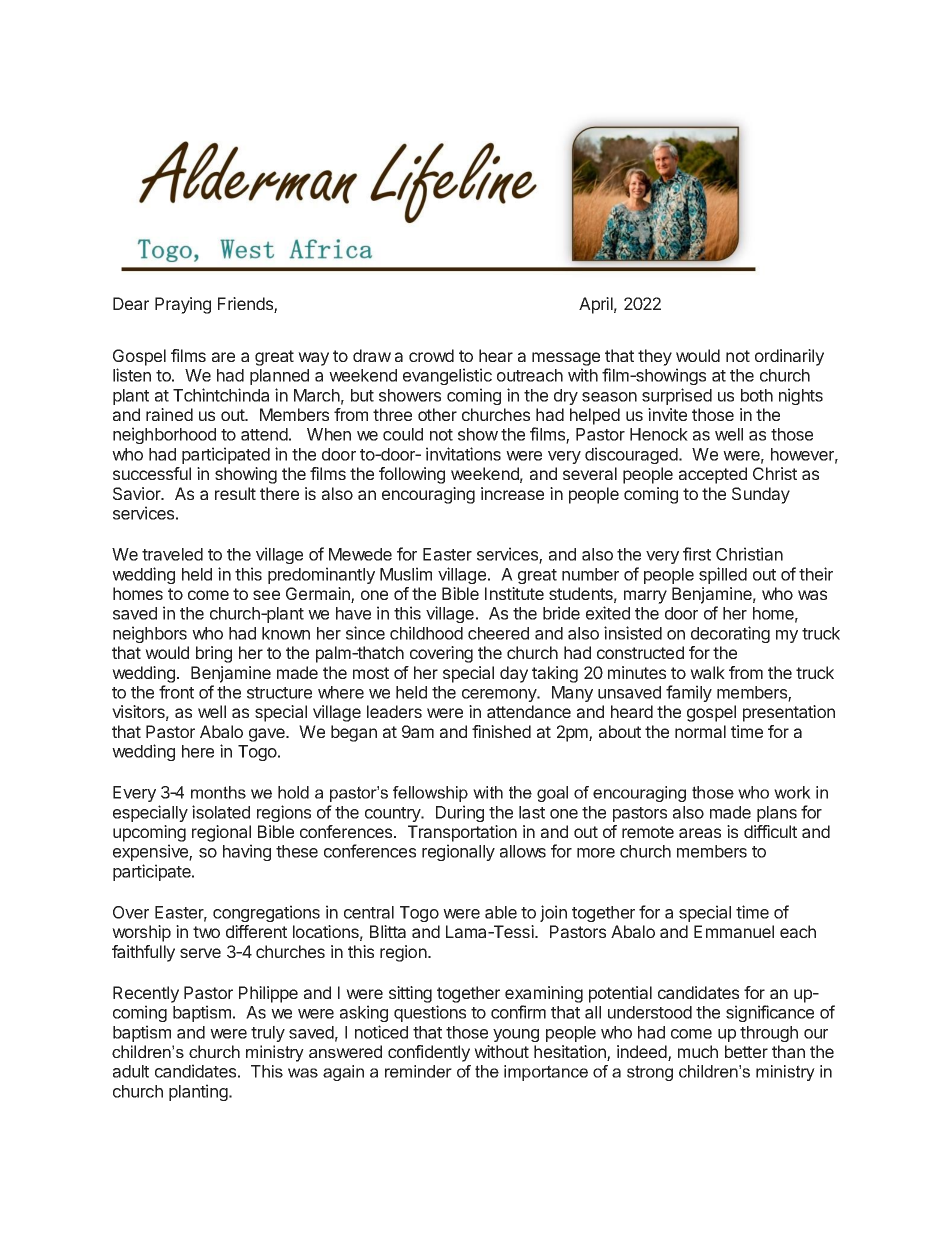 This screenshot has height=1233, width=952. What do you see at coordinates (707, 672) in the screenshot?
I see `walk` at bounding box center [707, 672].
